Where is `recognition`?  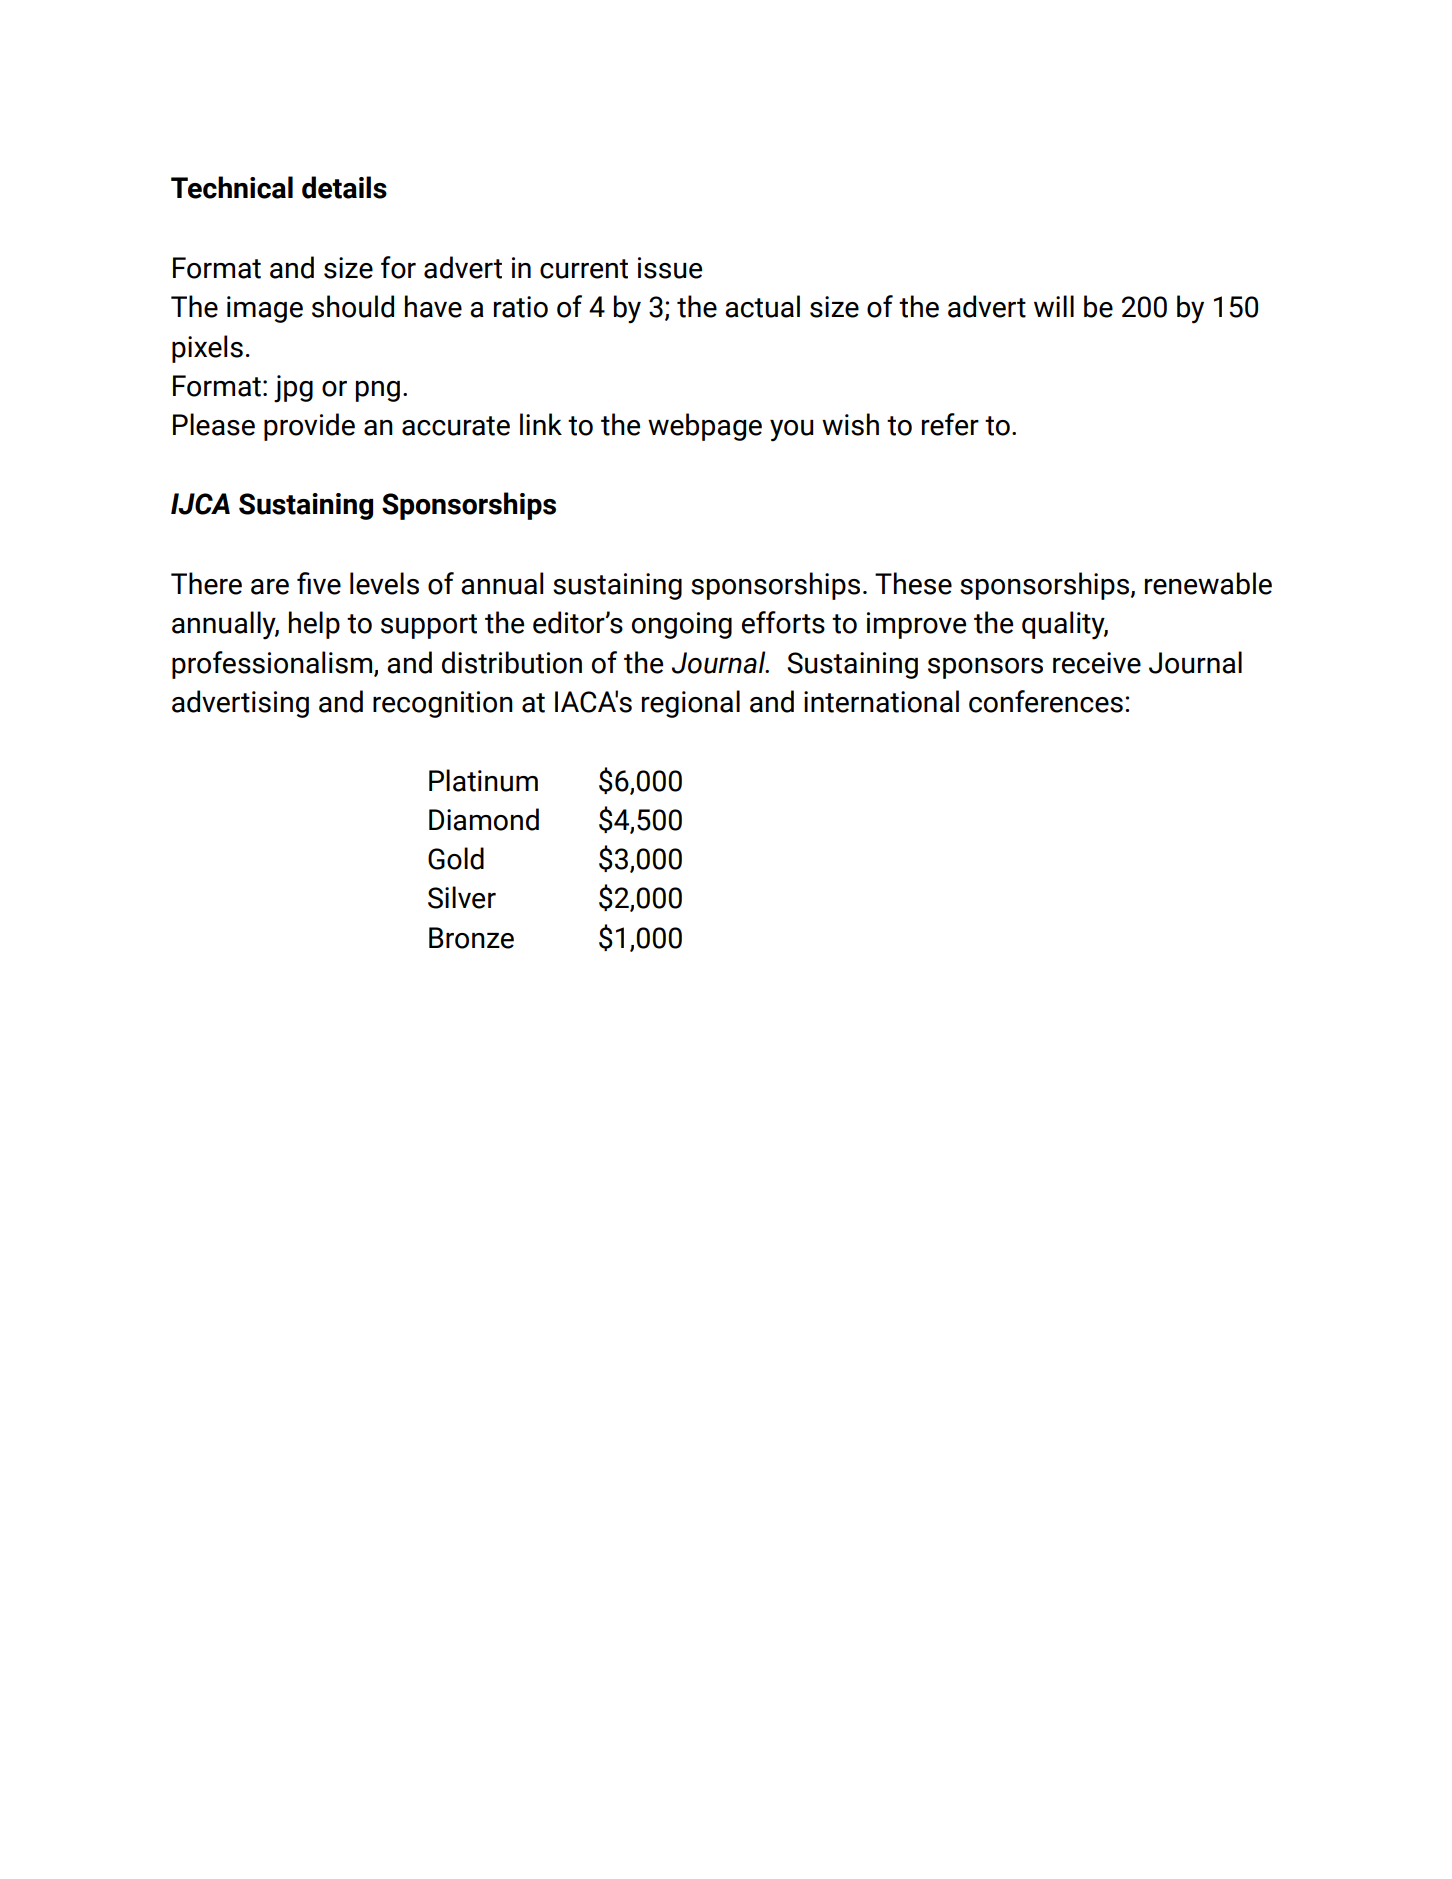 recognition is located at coordinates (443, 704).
